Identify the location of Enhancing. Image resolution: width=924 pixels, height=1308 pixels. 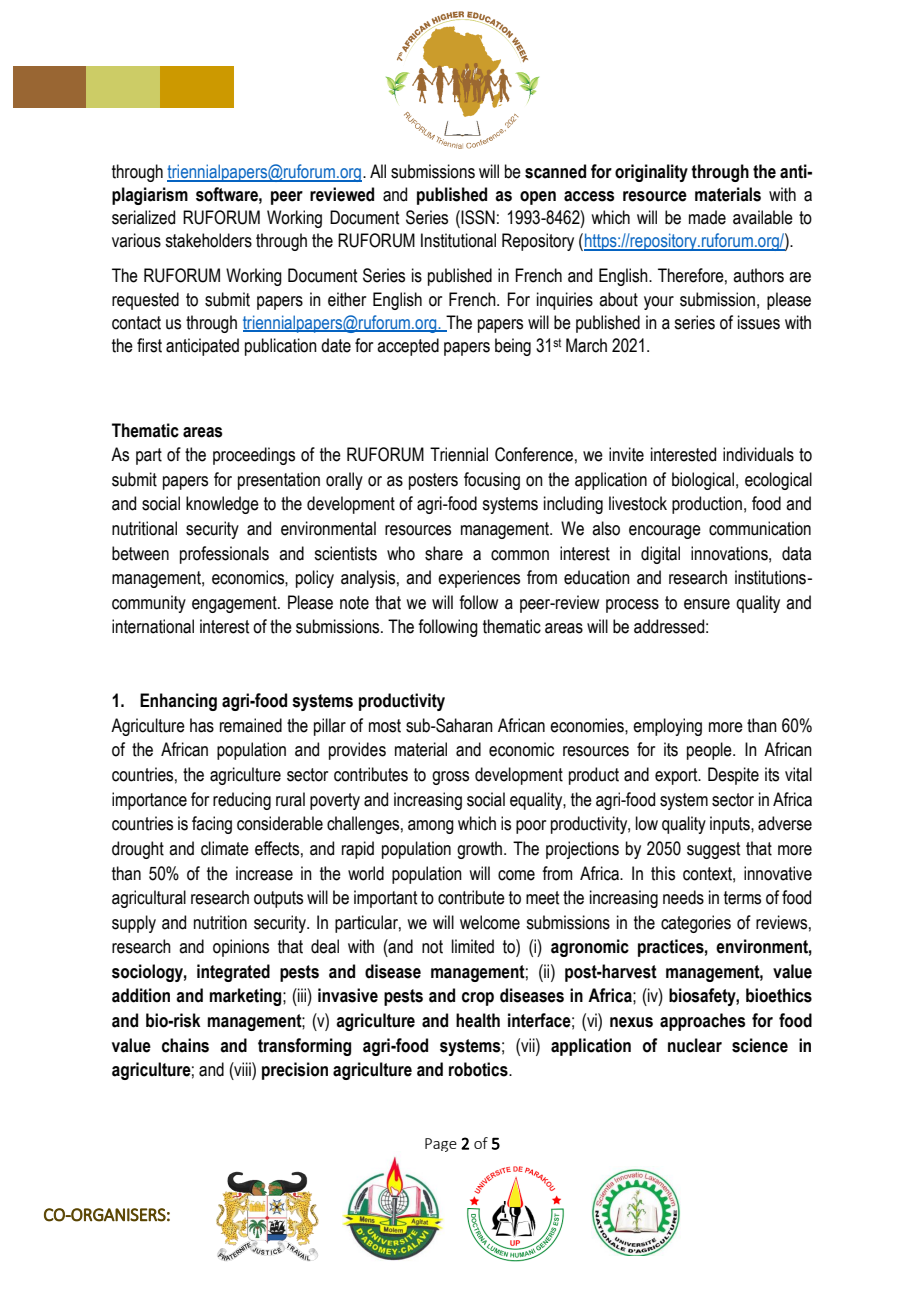
(178, 702).
